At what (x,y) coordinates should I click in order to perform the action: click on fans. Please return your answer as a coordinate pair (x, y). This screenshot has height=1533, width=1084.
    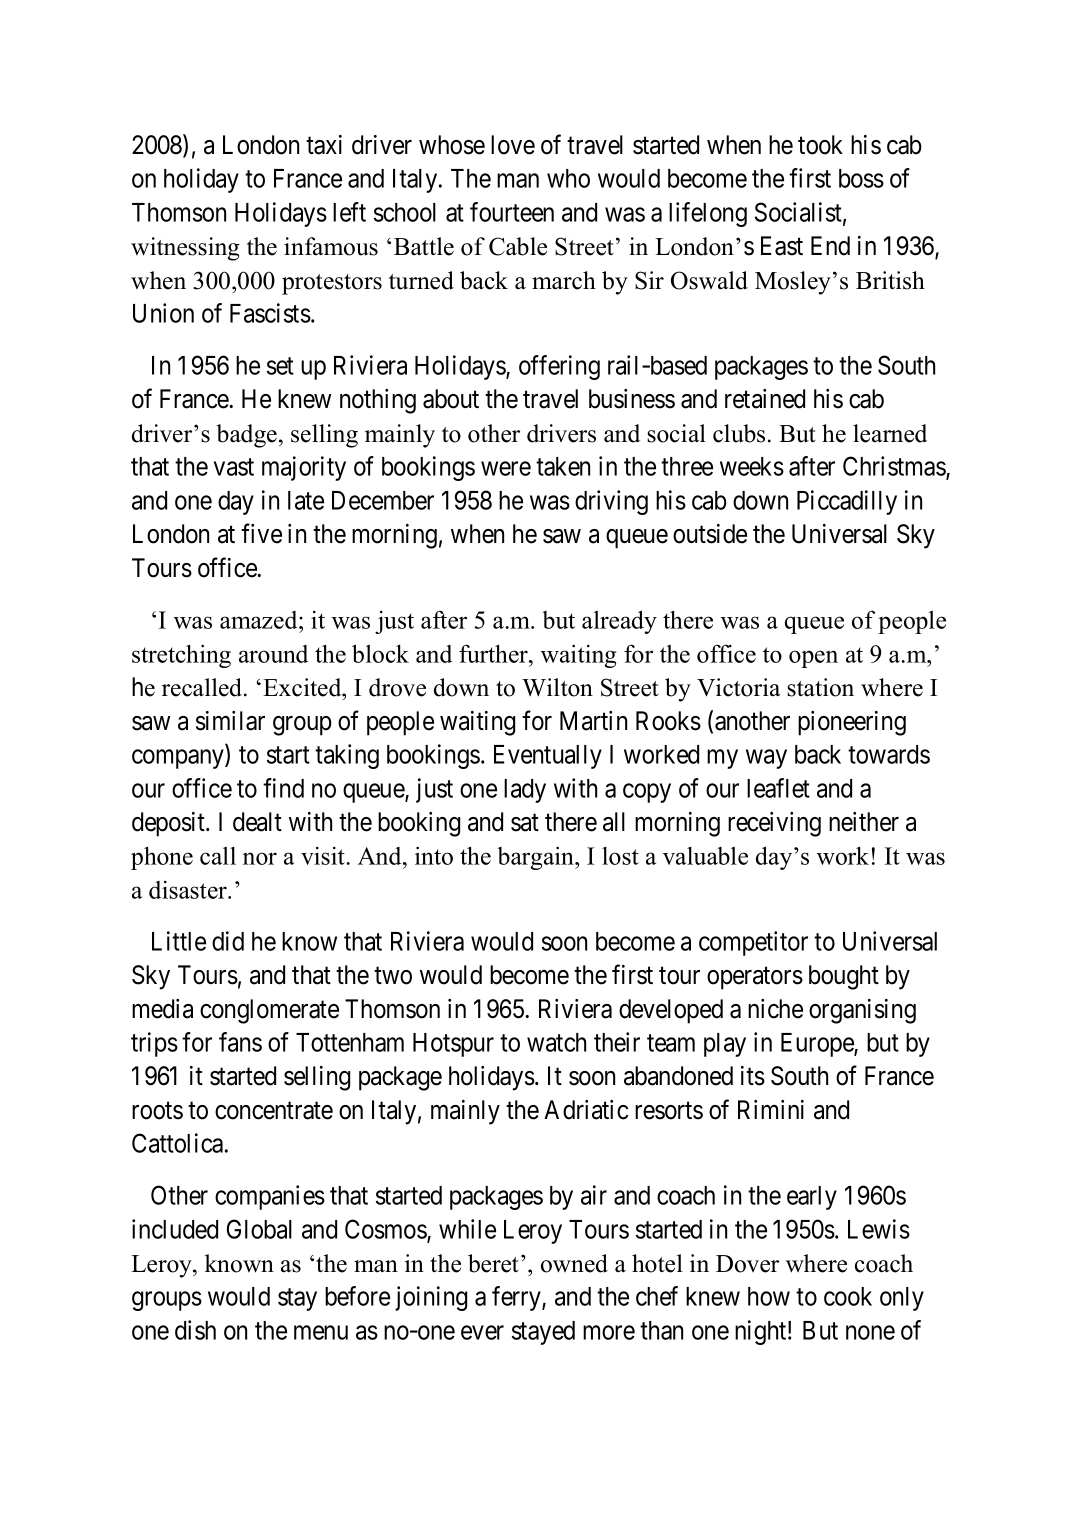
    Looking at the image, I should click on (240, 1042).
